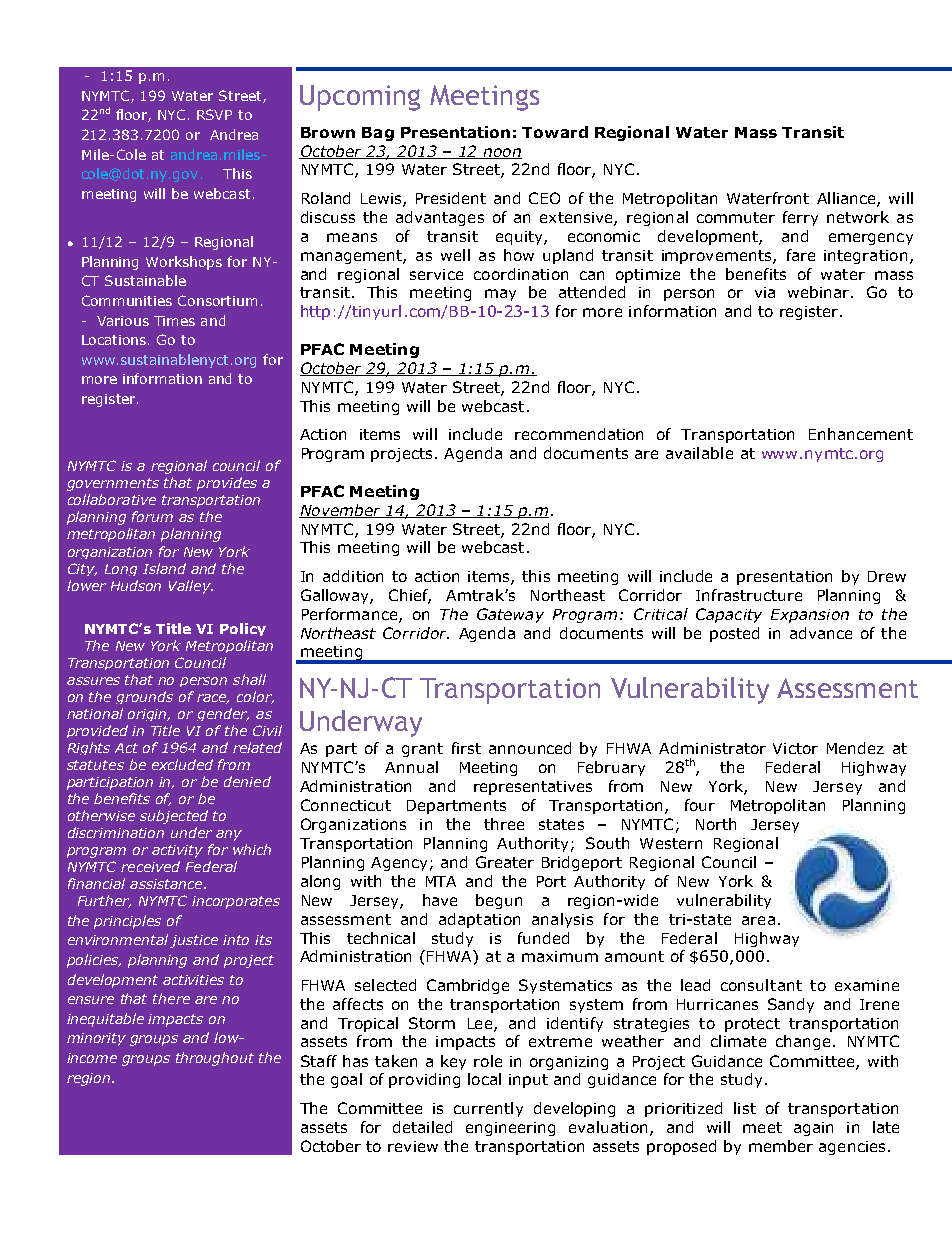 The image size is (952, 1233). What do you see at coordinates (810, 616) in the screenshot?
I see `Expansion` at bounding box center [810, 616].
